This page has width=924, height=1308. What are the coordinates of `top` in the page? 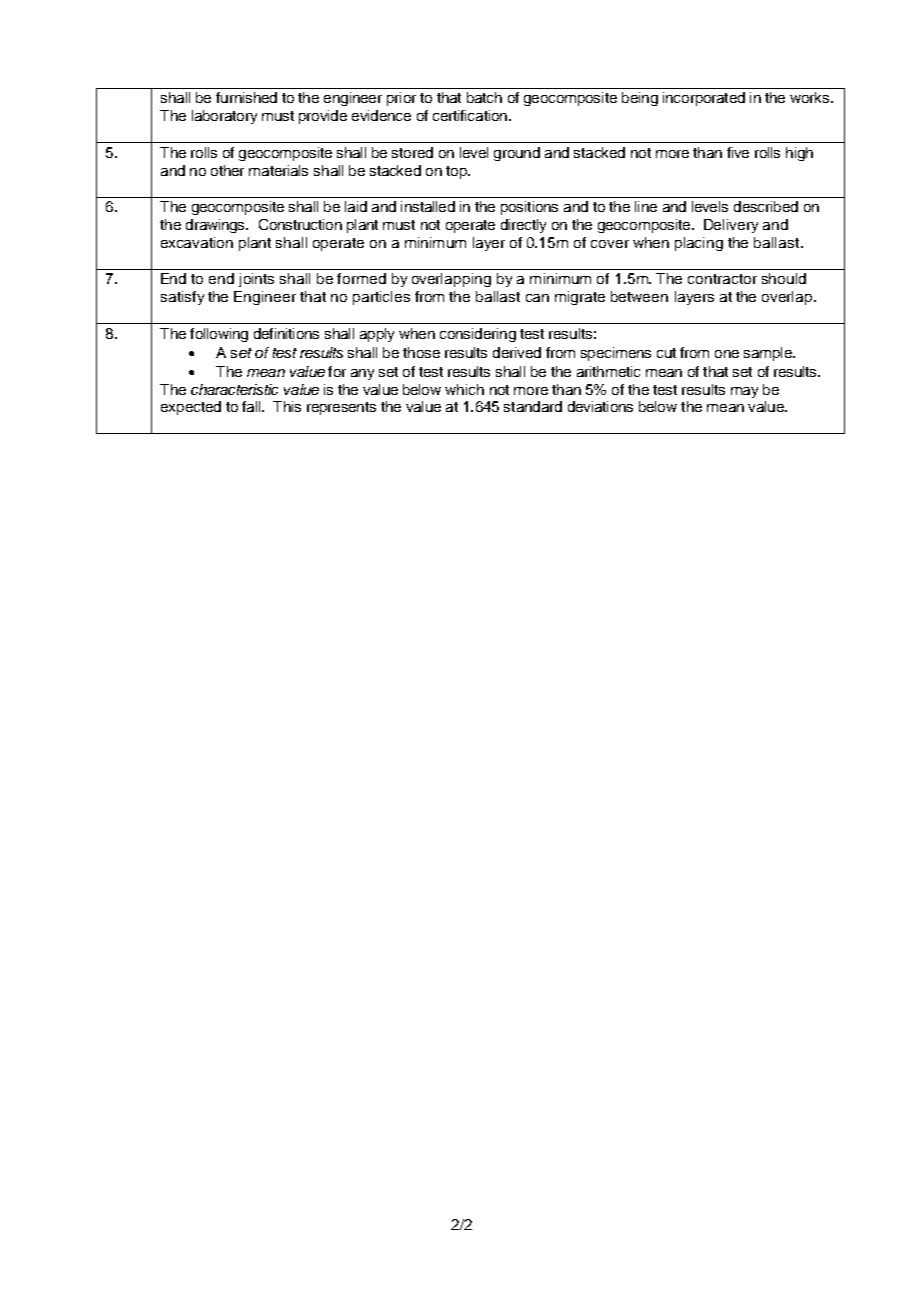 It's located at (457, 172).
